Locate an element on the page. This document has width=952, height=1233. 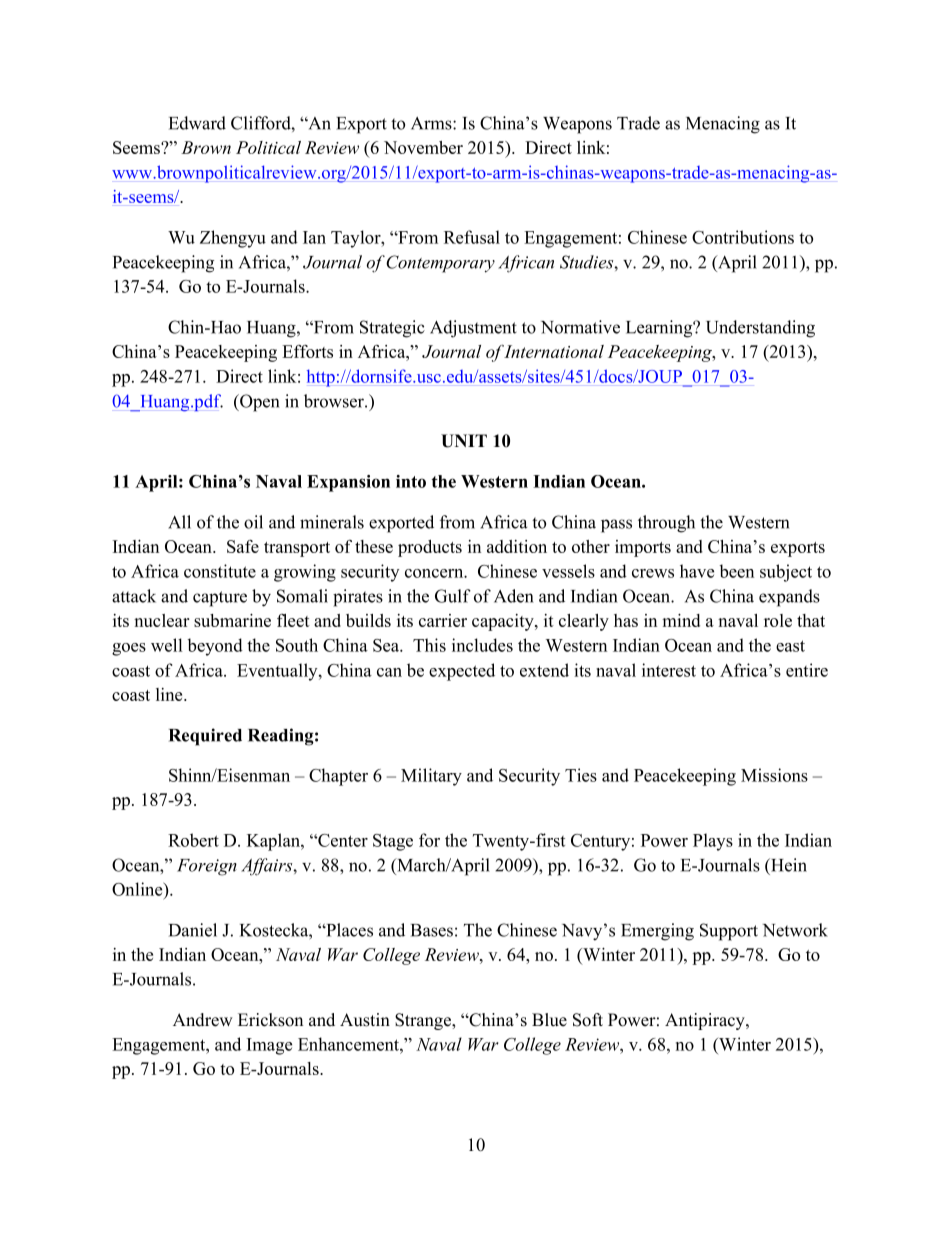
Edward is located at coordinates (197, 123).
